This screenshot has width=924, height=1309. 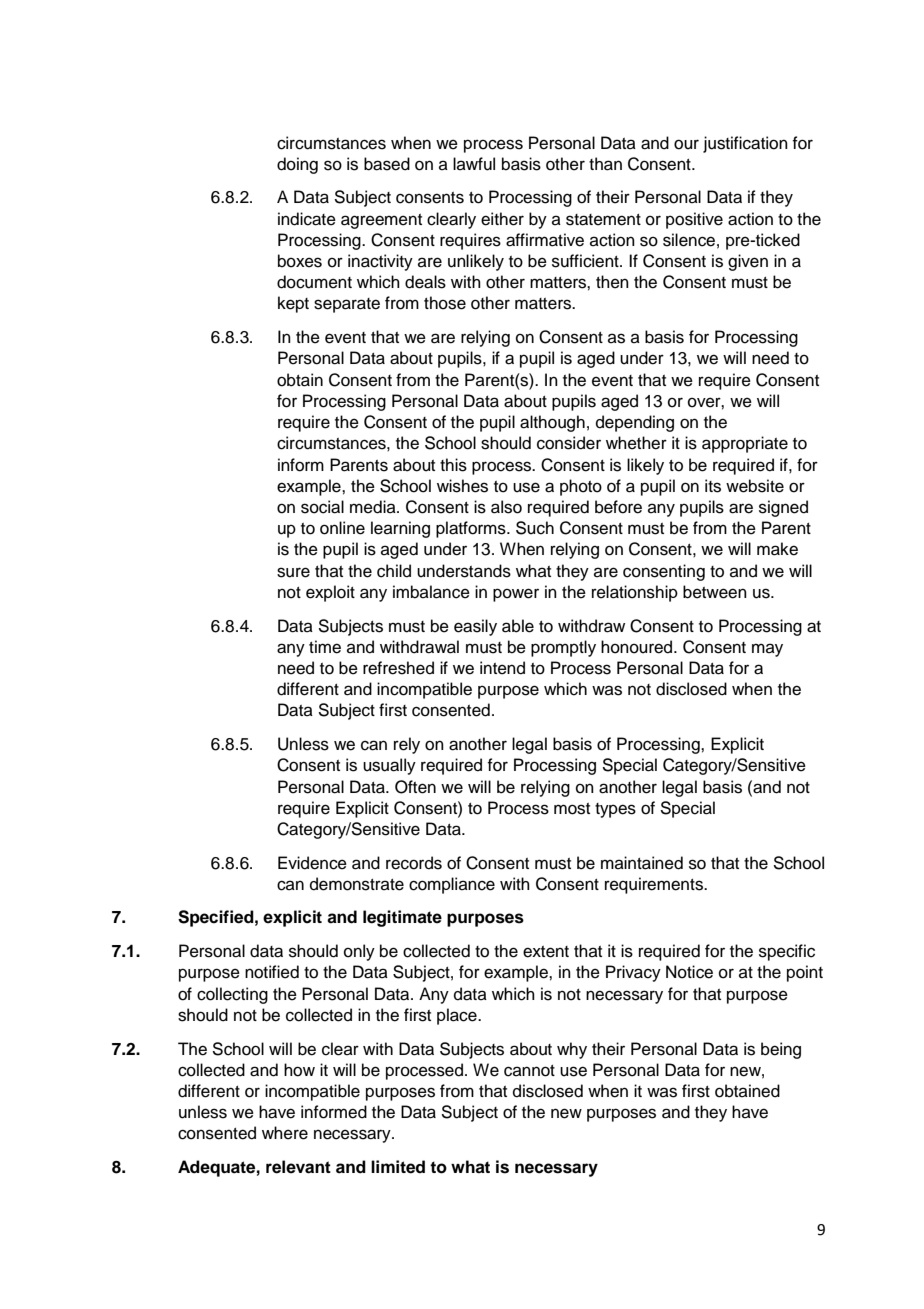 I want to click on where, so click(x=285, y=1133).
